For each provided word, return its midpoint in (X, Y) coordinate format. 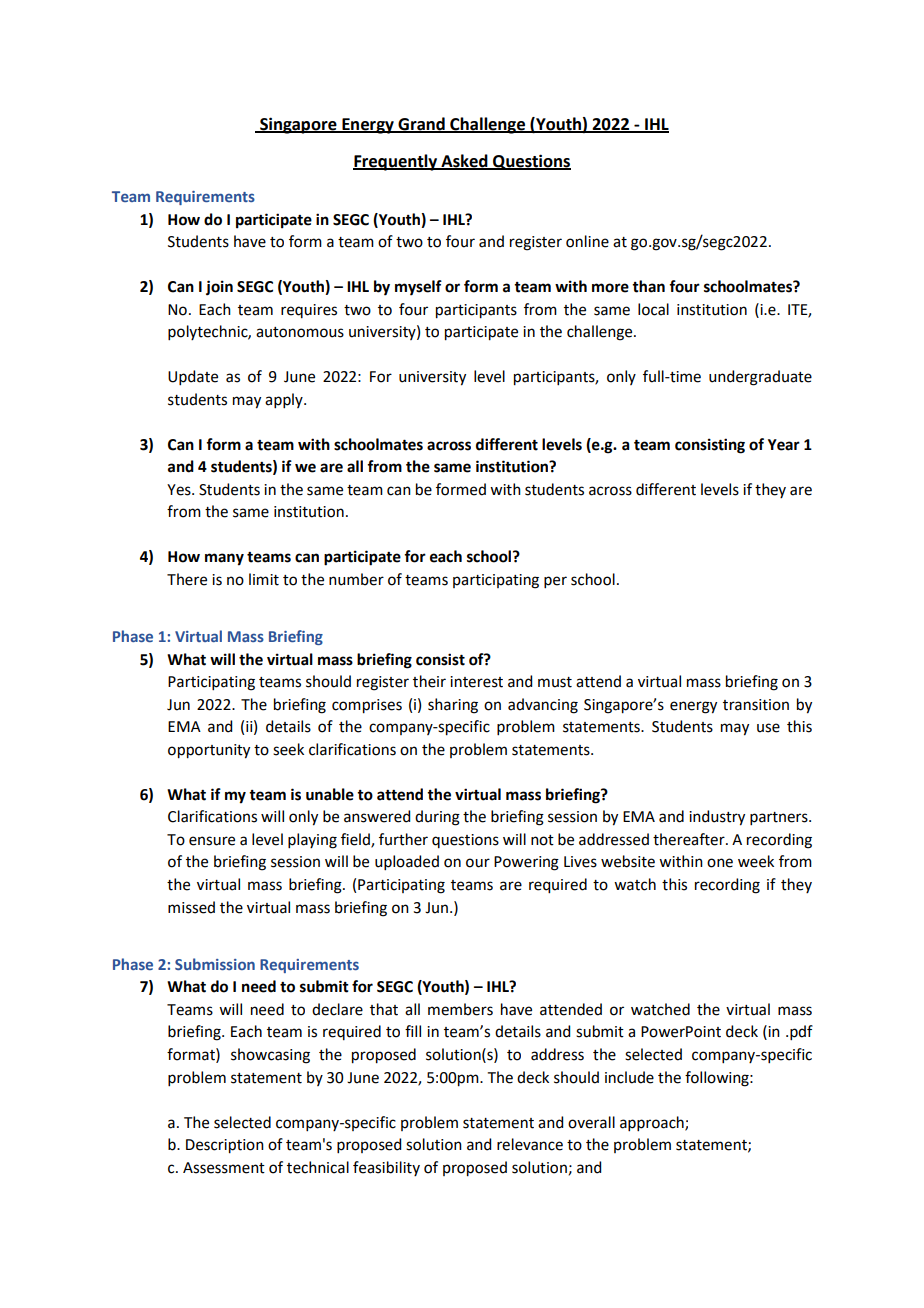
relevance (530, 1144)
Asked (464, 161)
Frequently (396, 162)
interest (476, 682)
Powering (526, 863)
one (720, 863)
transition (756, 705)
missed (191, 907)
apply (285, 400)
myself (418, 288)
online (587, 241)
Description (225, 1146)
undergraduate (760, 378)
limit (264, 579)
